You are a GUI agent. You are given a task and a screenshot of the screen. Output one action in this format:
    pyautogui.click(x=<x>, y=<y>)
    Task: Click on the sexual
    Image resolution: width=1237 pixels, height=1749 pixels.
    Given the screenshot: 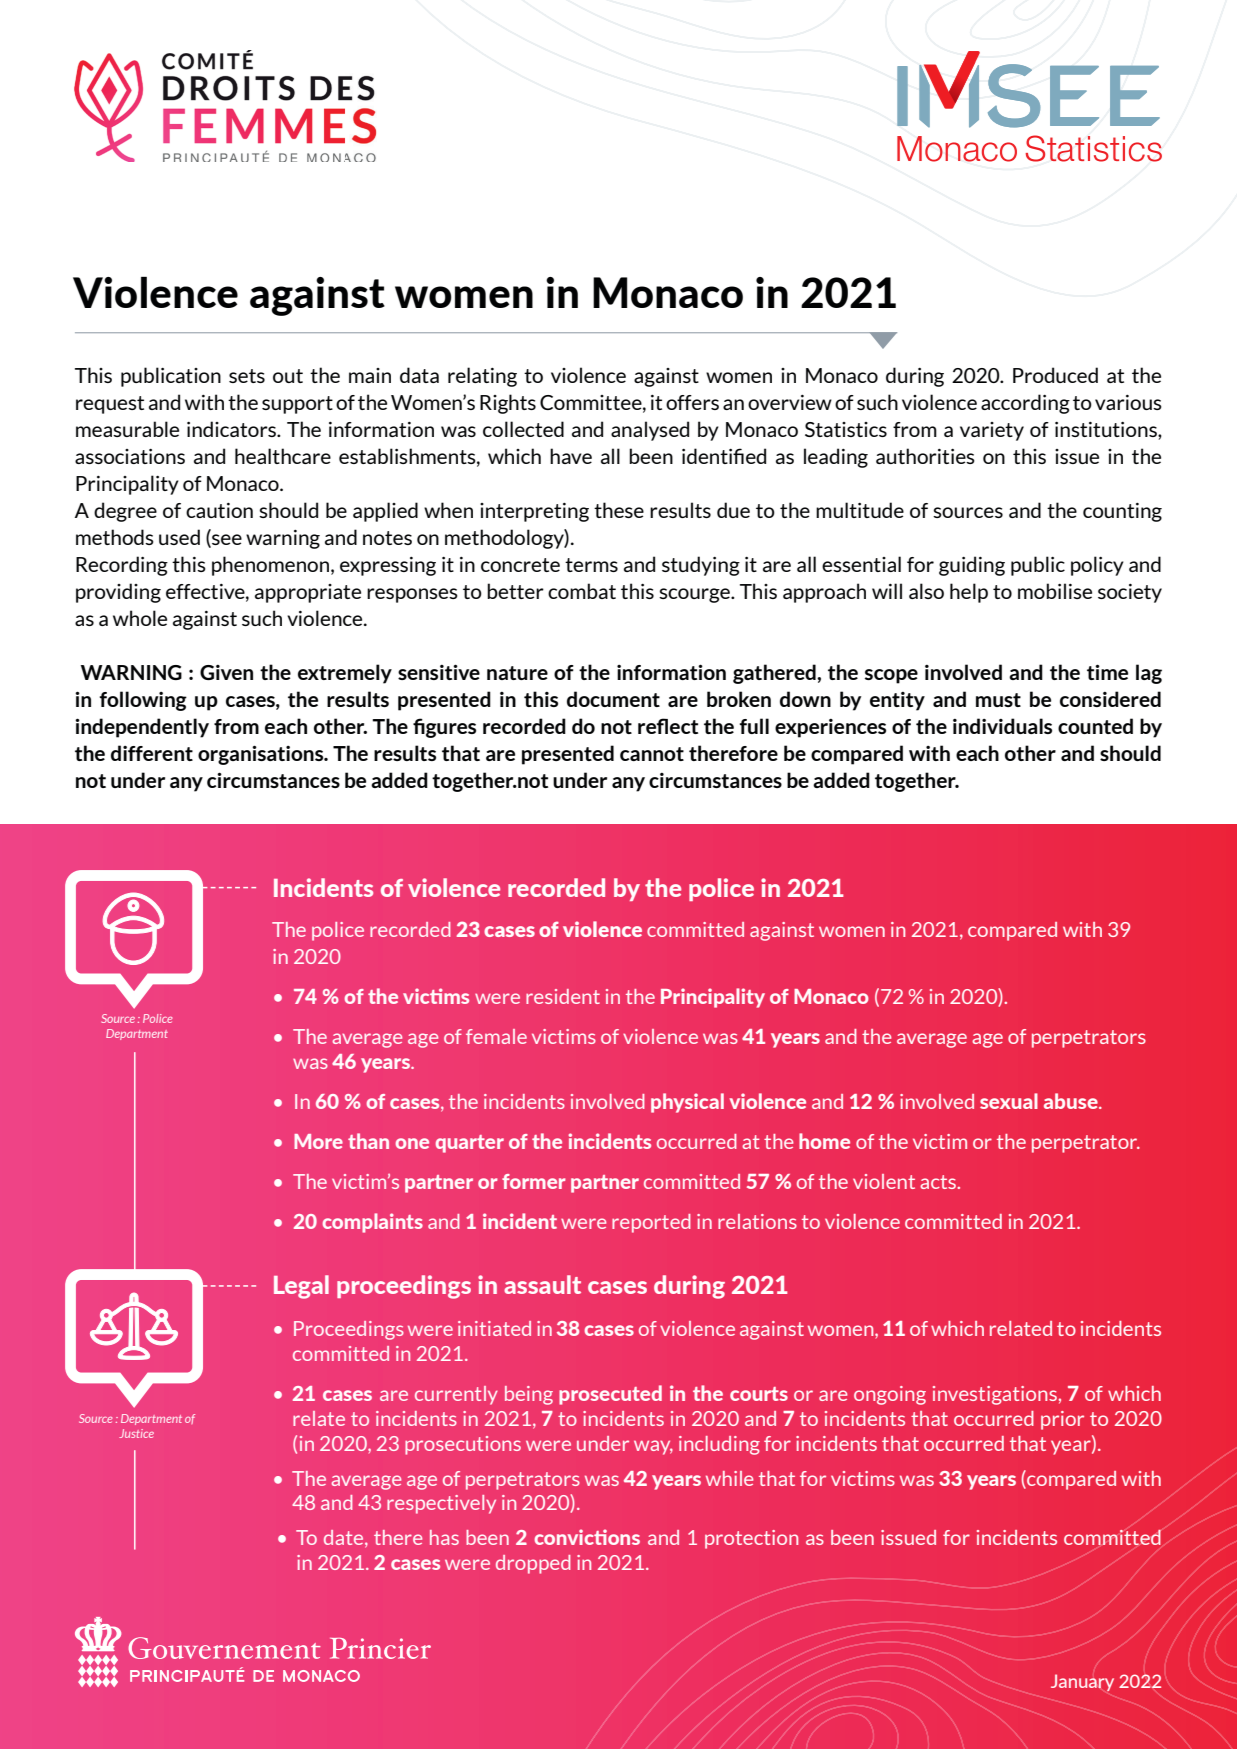 What is the action you would take?
    pyautogui.click(x=1009, y=1101)
